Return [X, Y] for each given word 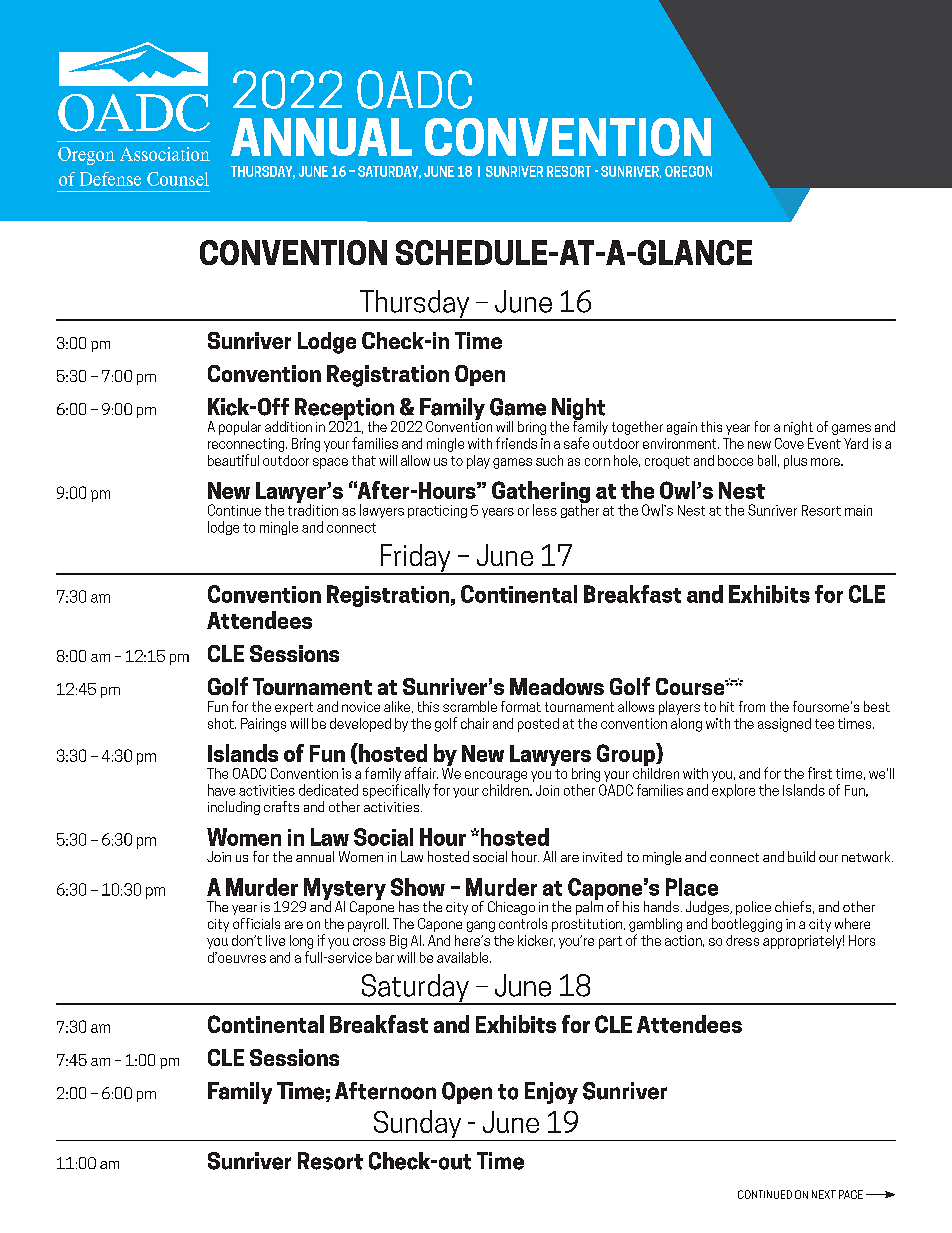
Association [165, 154]
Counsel [178, 179]
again [682, 428]
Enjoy [551, 1093]
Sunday [417, 1125]
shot [222, 723]
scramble [470, 706]
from [752, 706]
